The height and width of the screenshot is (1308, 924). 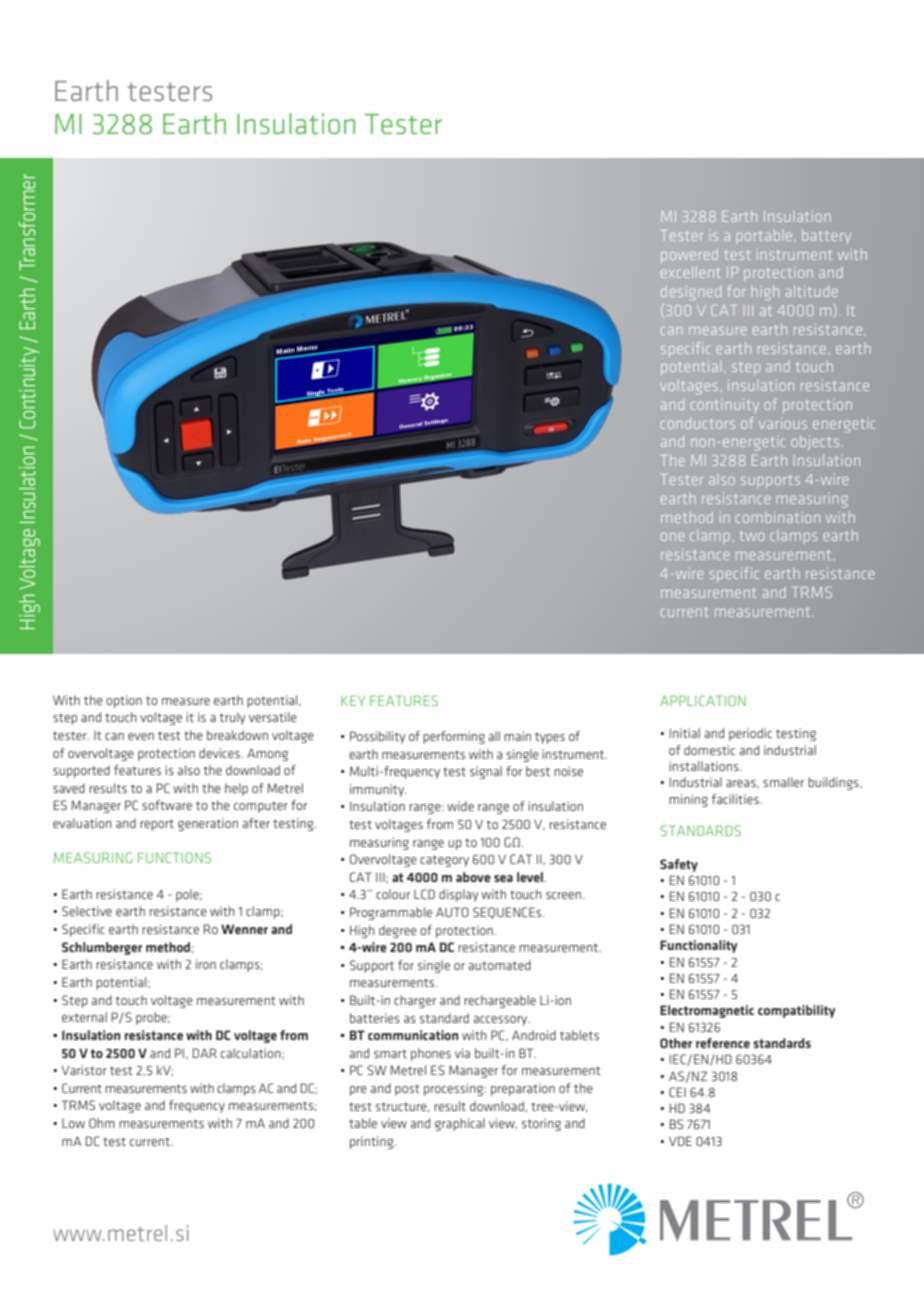 What do you see at coordinates (454, 737) in the screenshot?
I see `performing` at bounding box center [454, 737].
